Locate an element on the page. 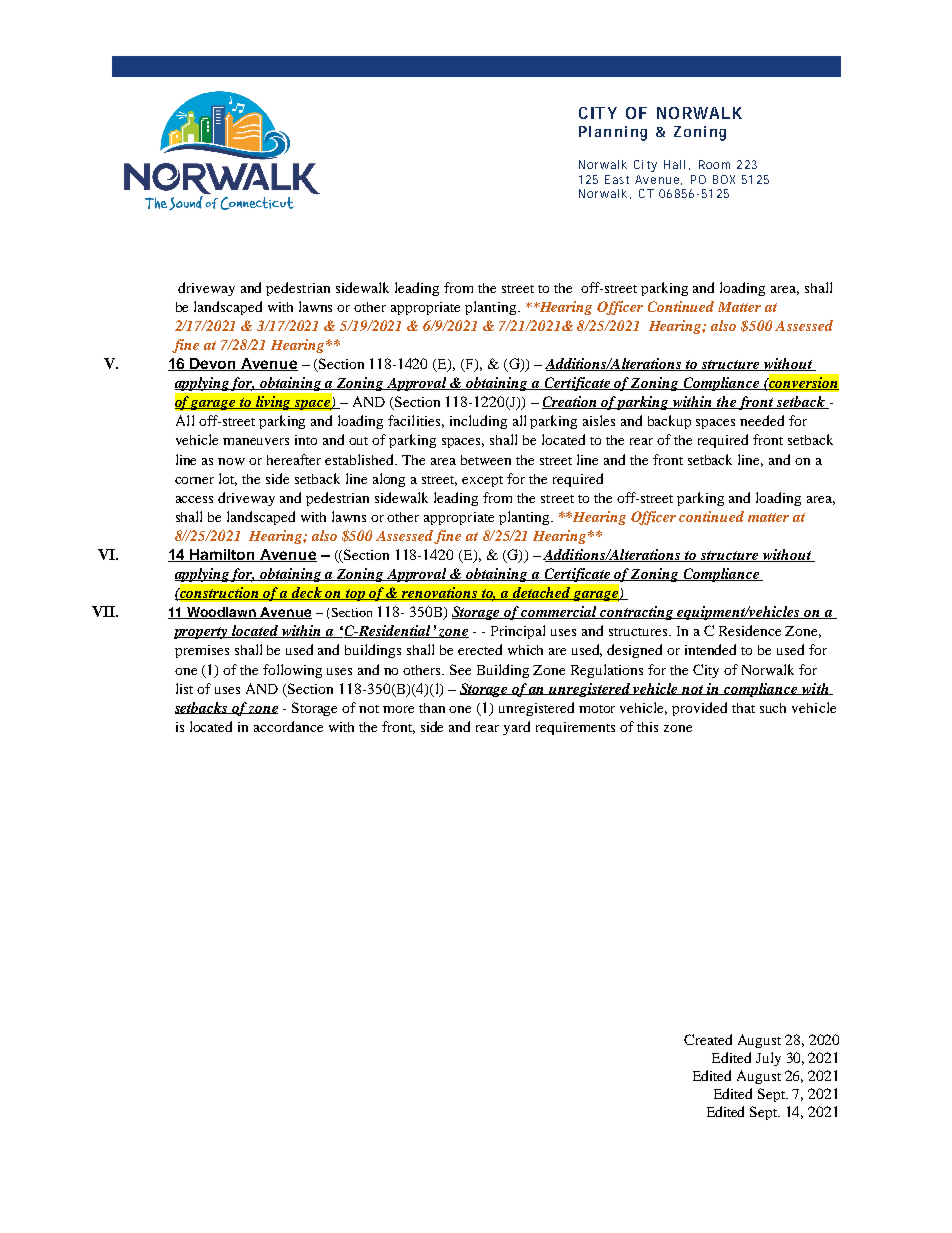 This image has height=1233, width=952. Created is located at coordinates (708, 1039).
